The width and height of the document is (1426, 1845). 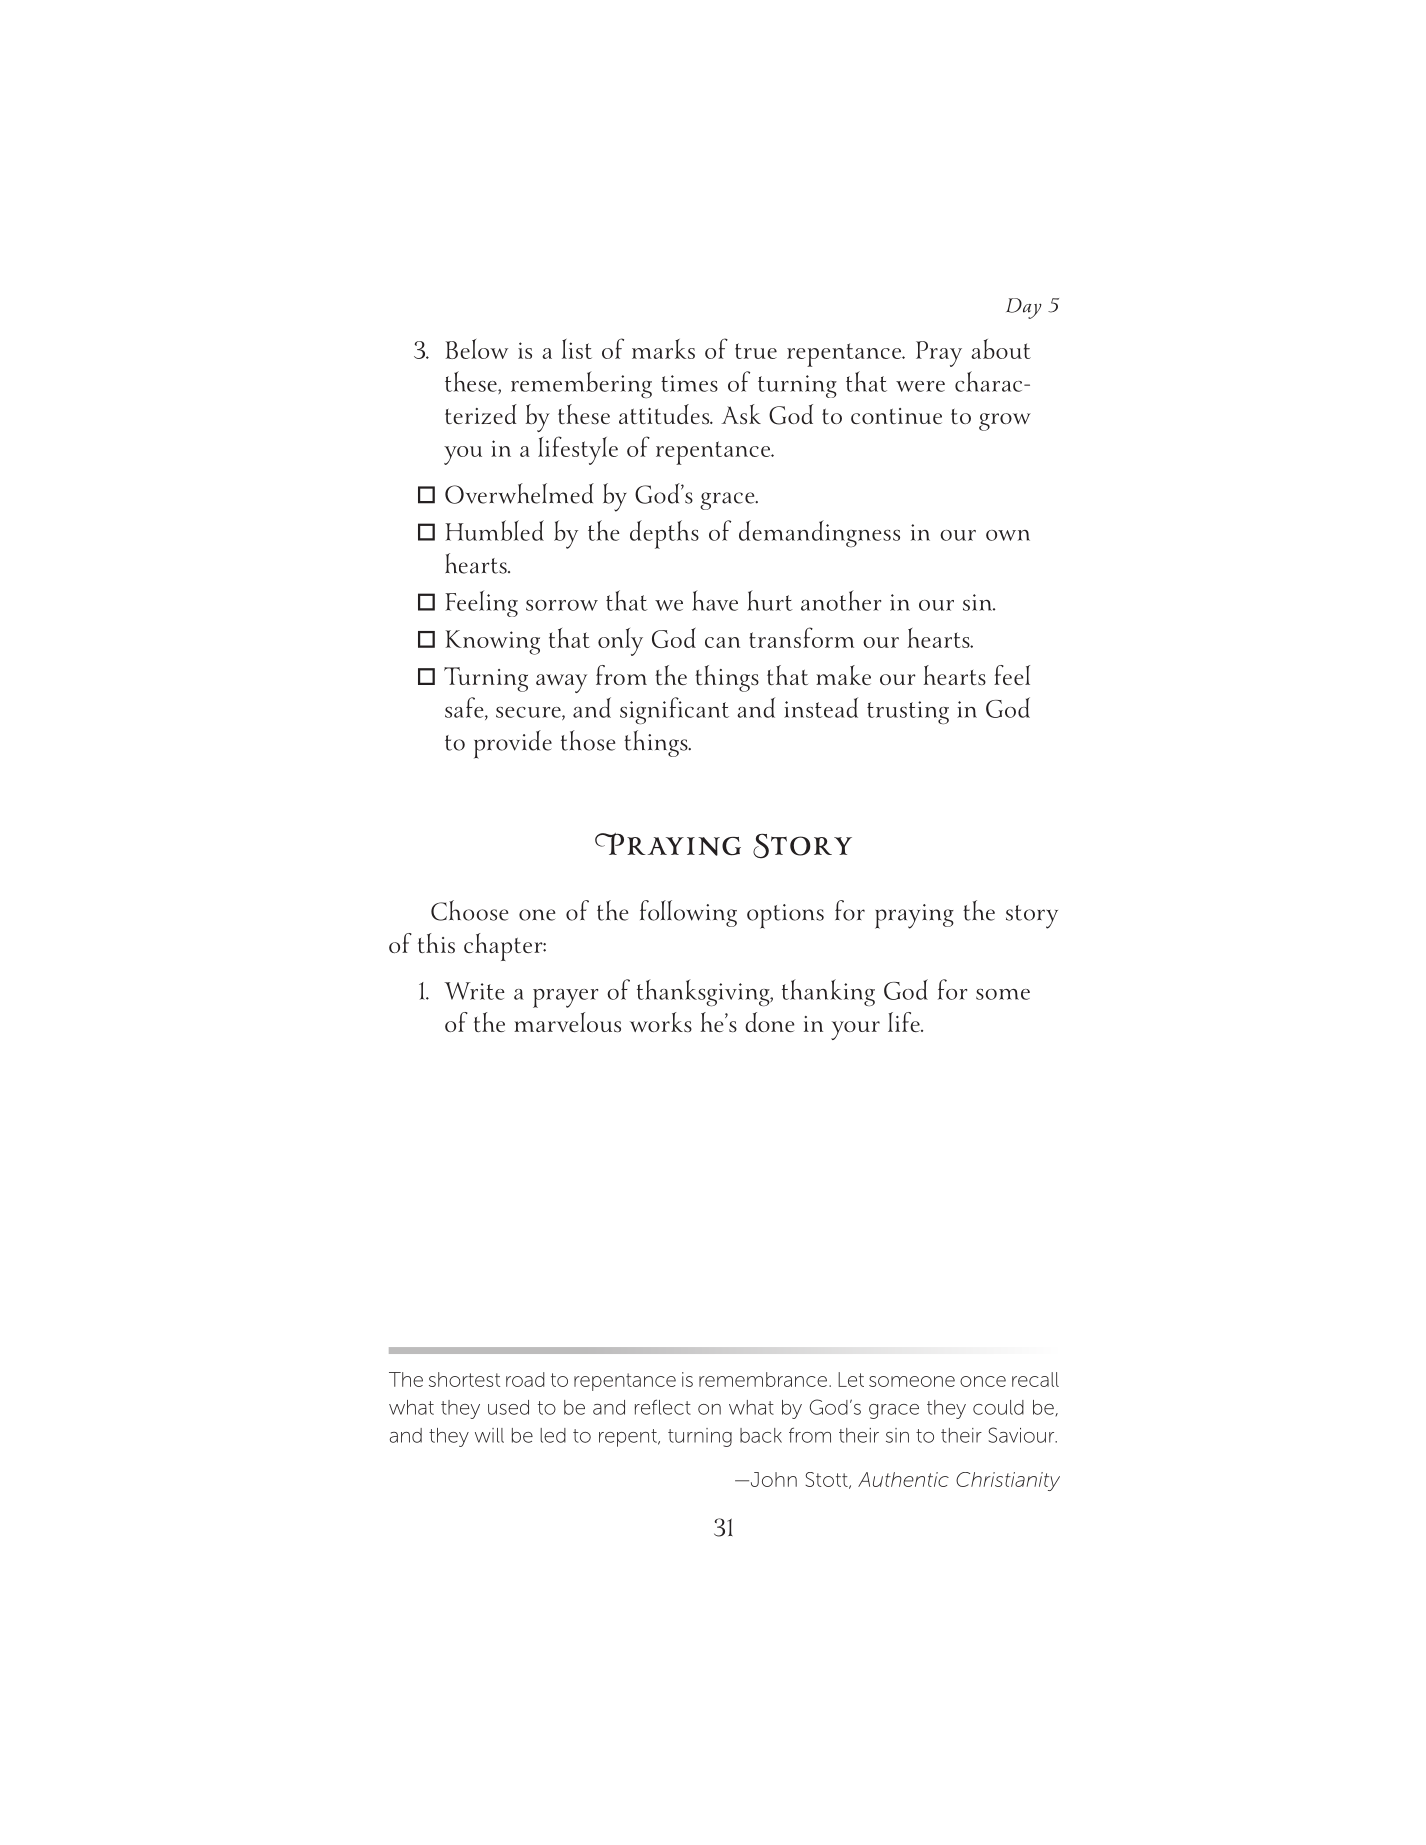 What do you see at coordinates (567, 1022) in the document?
I see `marvelous` at bounding box center [567, 1022].
